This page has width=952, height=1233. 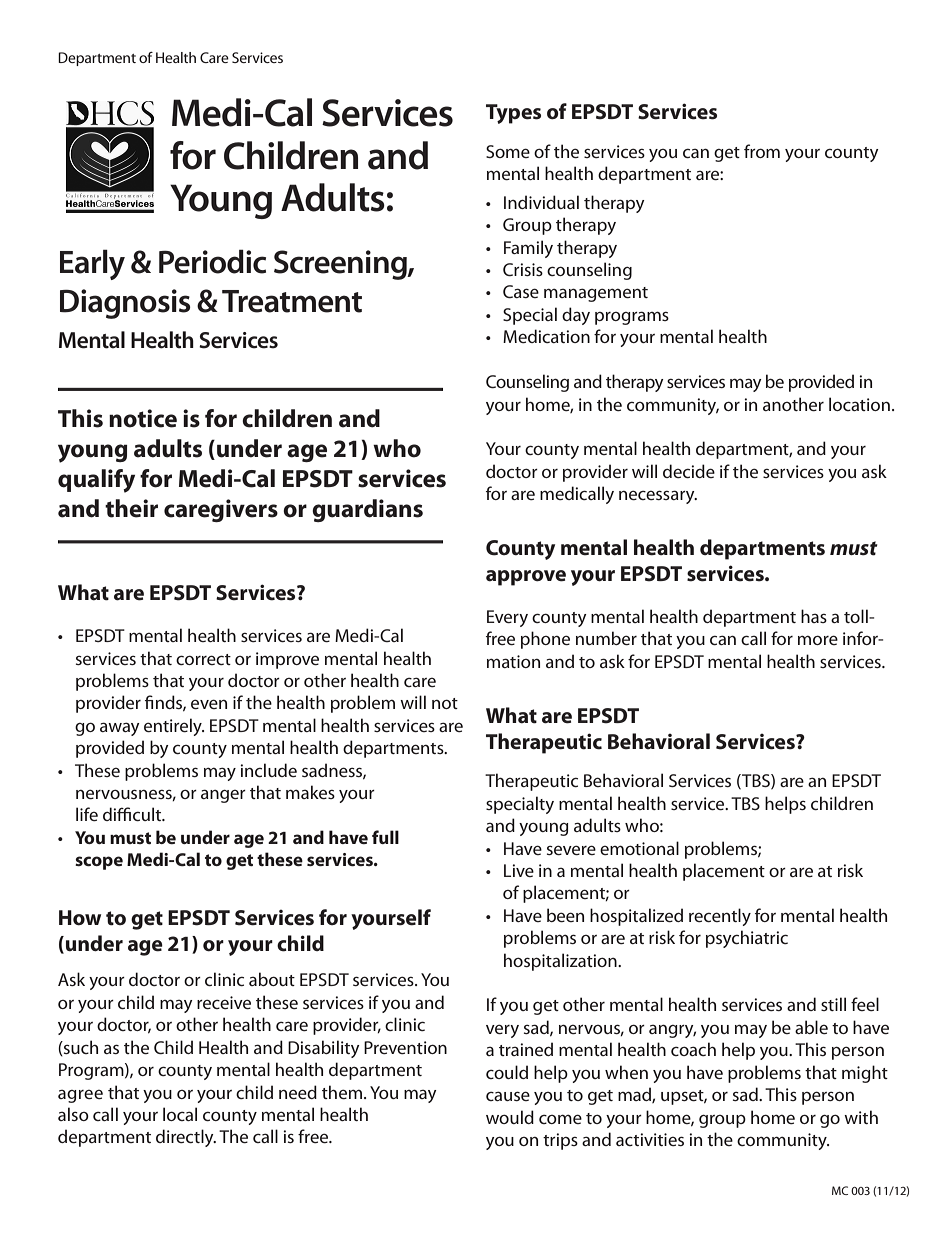 I want to click on Some, so click(x=508, y=151).
